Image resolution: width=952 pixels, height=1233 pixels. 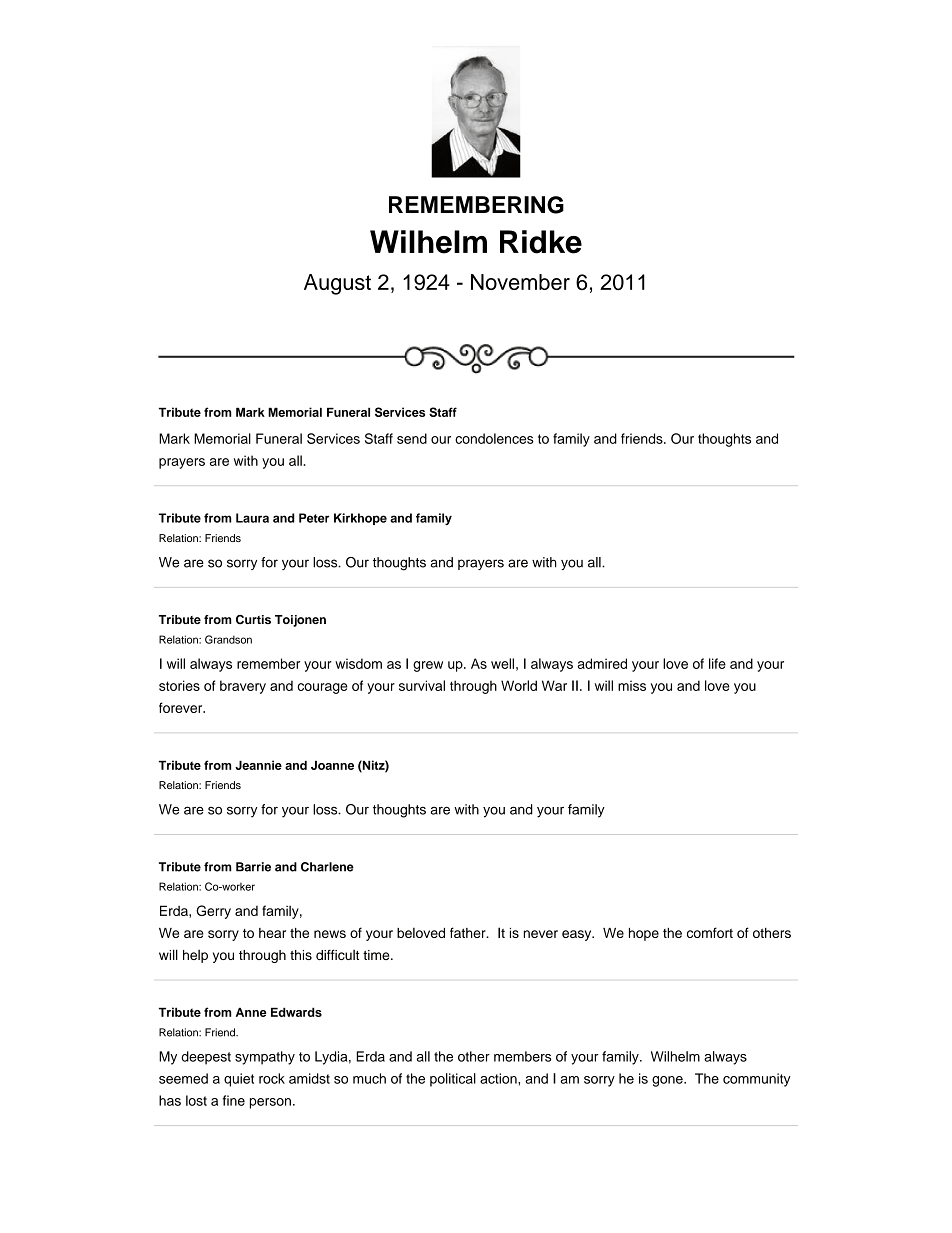 What do you see at coordinates (422, 685) in the screenshot?
I see `survival` at bounding box center [422, 685].
